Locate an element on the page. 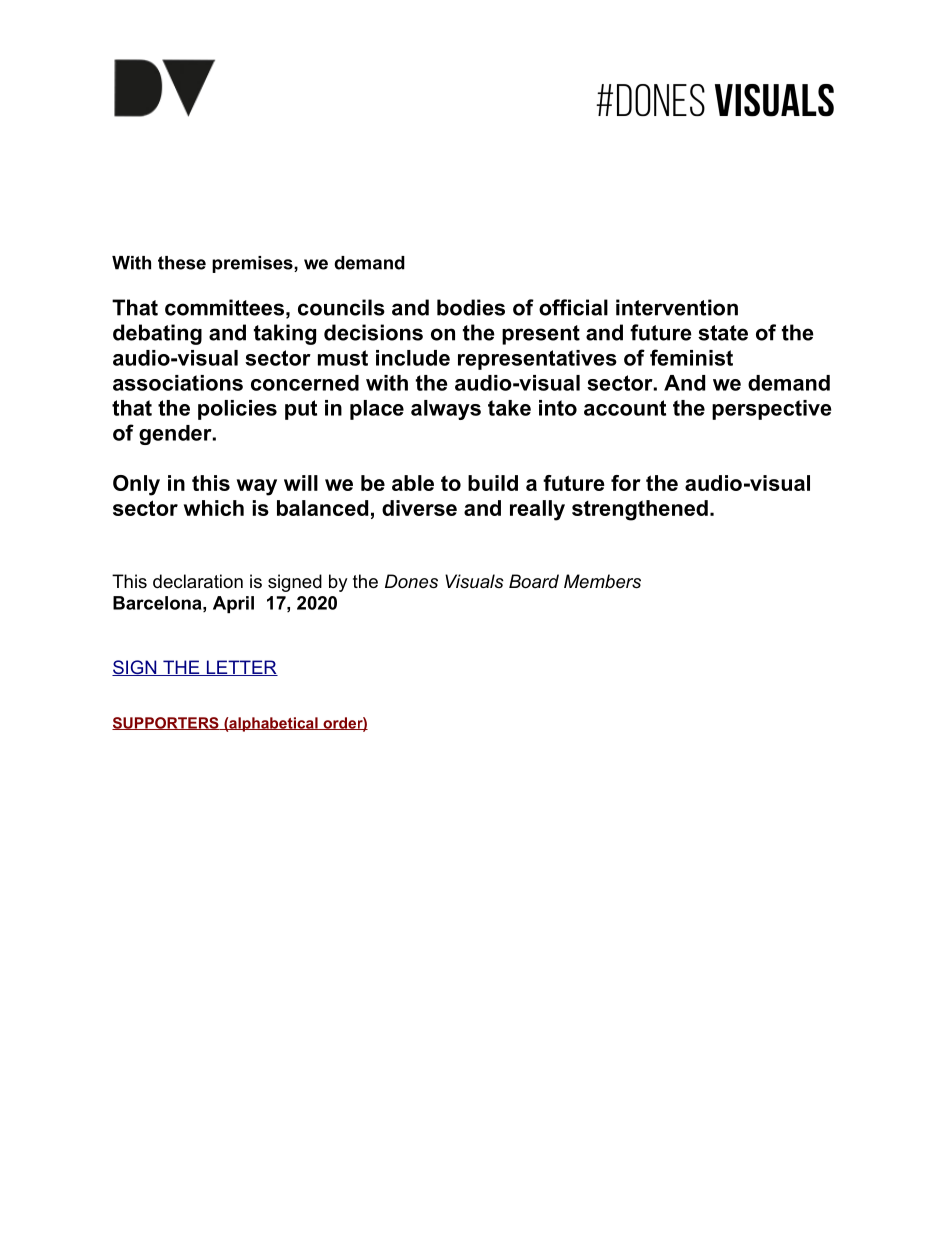 This page has width=952, height=1233. strengthened is located at coordinates (640, 510).
